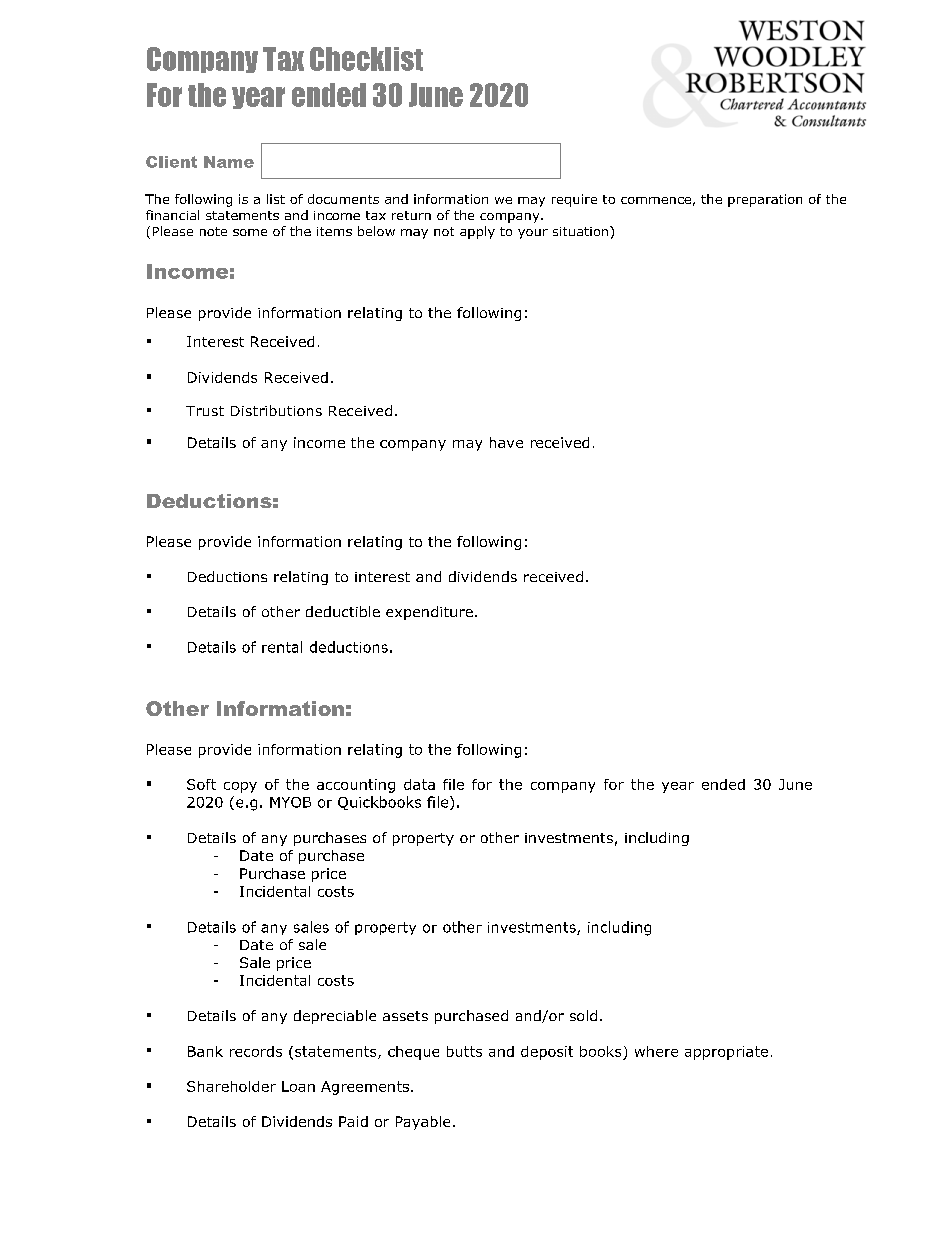 This document has width=952, height=1233. I want to click on apply, so click(477, 232).
